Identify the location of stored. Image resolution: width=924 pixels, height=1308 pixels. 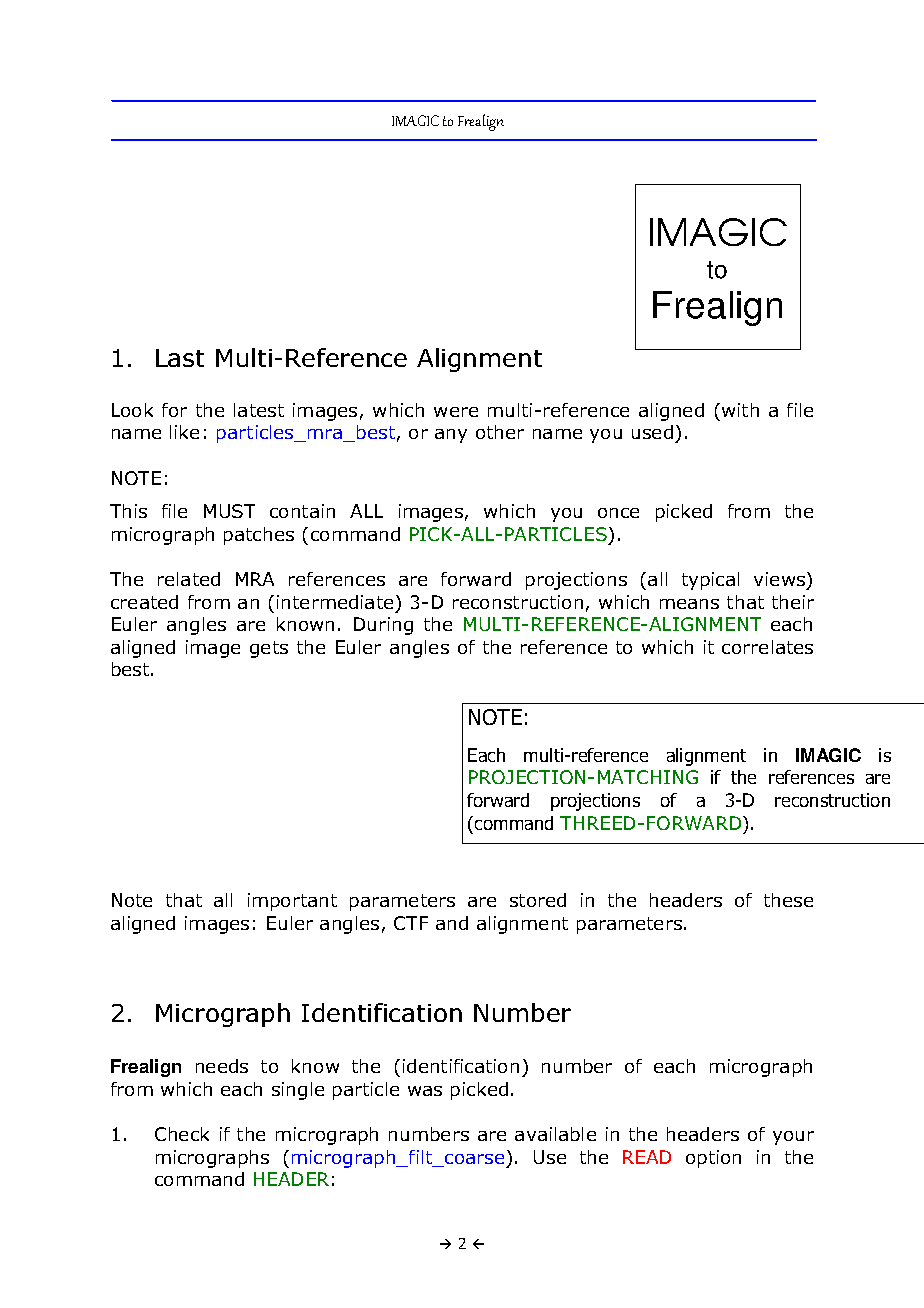
(538, 900).
